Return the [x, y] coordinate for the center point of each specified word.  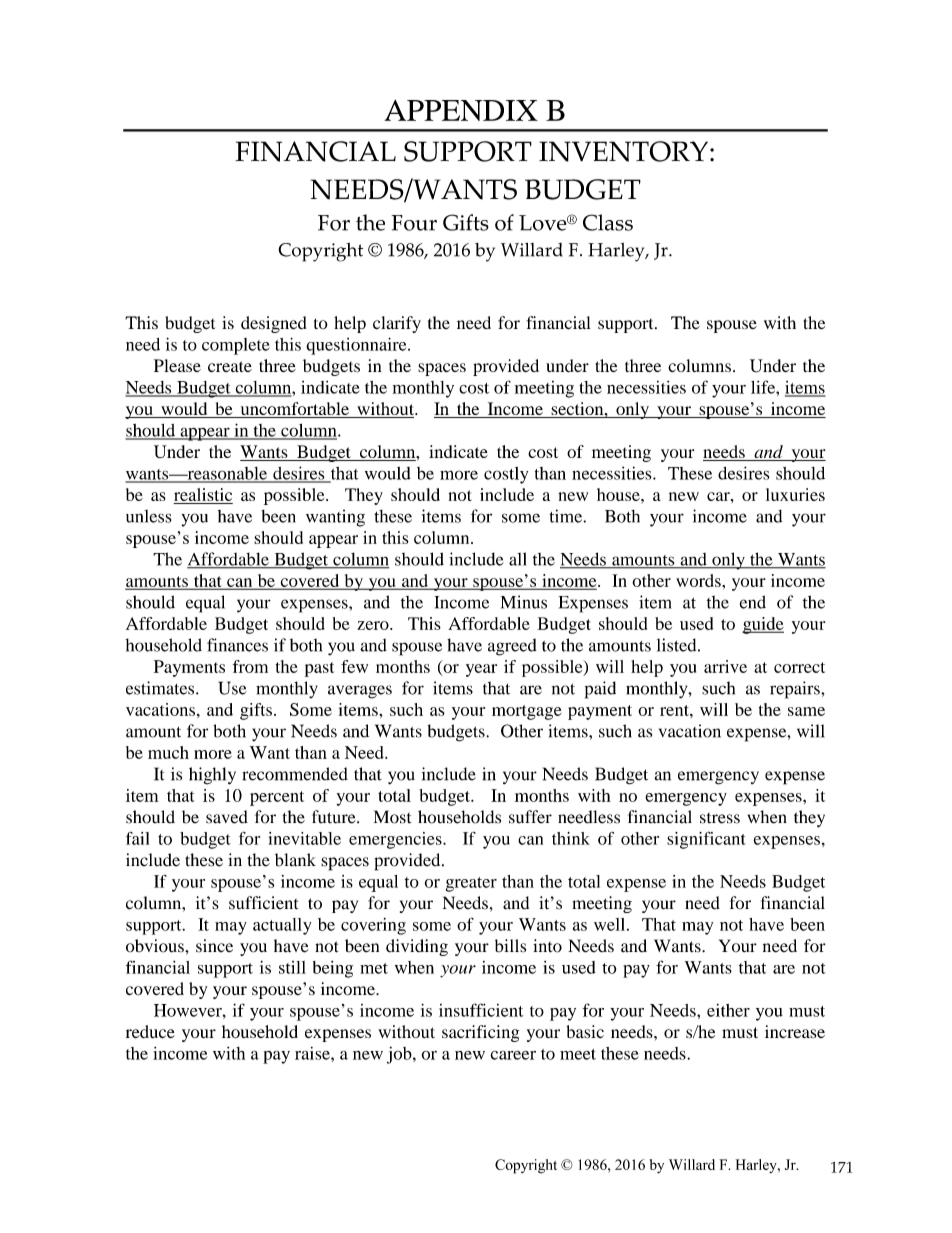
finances [237, 645]
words [699, 580]
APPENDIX [461, 110]
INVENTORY [623, 151]
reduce [150, 1032]
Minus [524, 602]
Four [414, 223]
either [728, 1010]
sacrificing [480, 1033]
